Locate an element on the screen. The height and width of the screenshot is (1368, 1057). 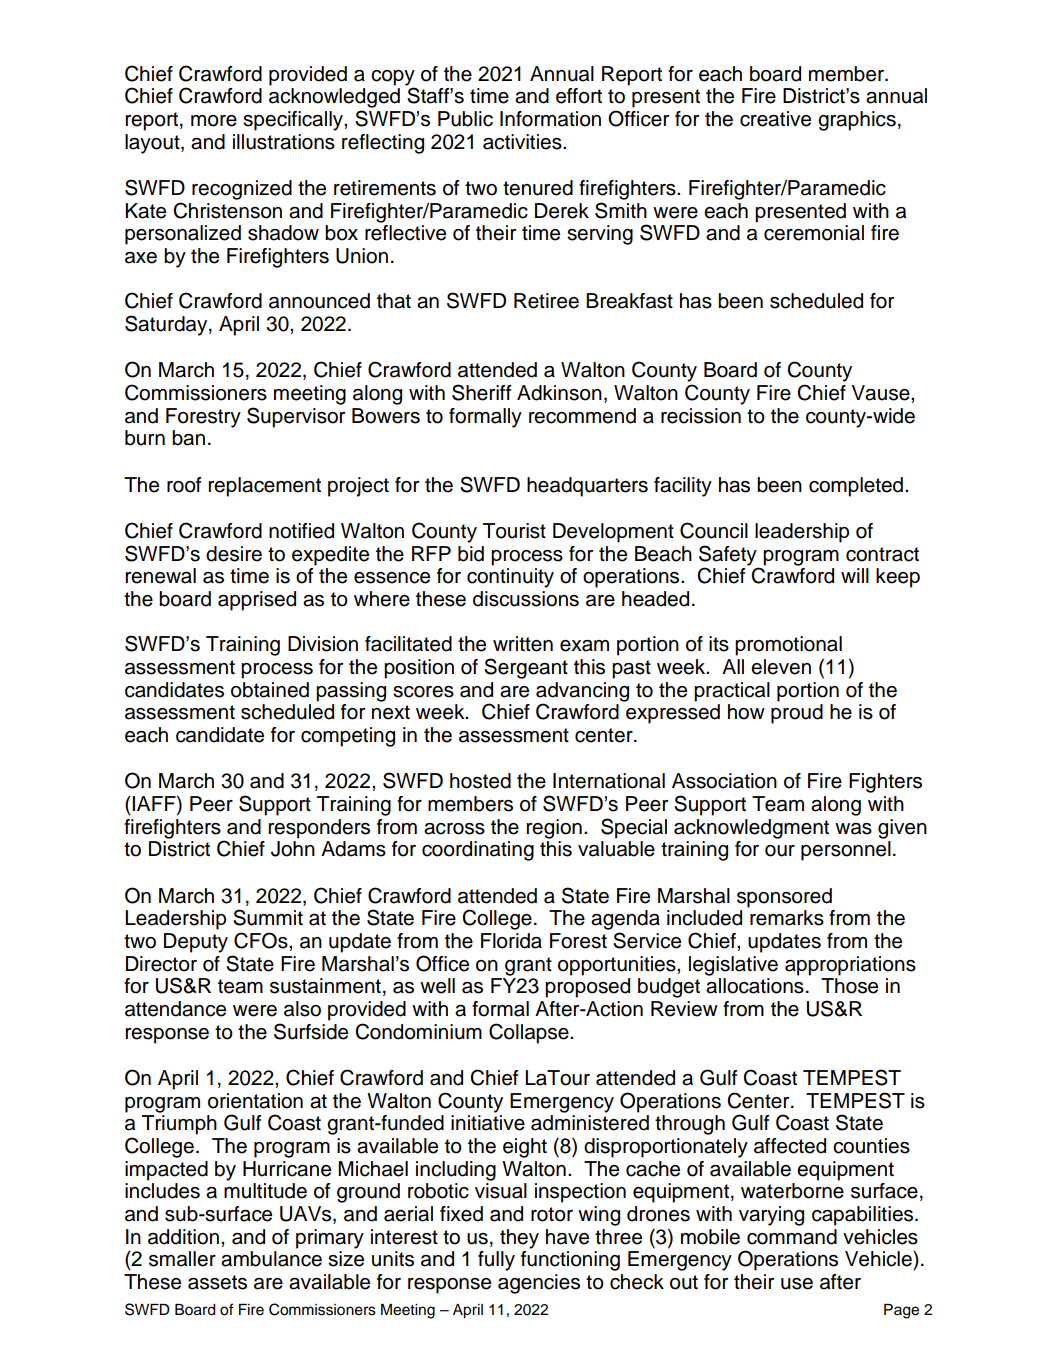
assets is located at coordinates (217, 1282).
